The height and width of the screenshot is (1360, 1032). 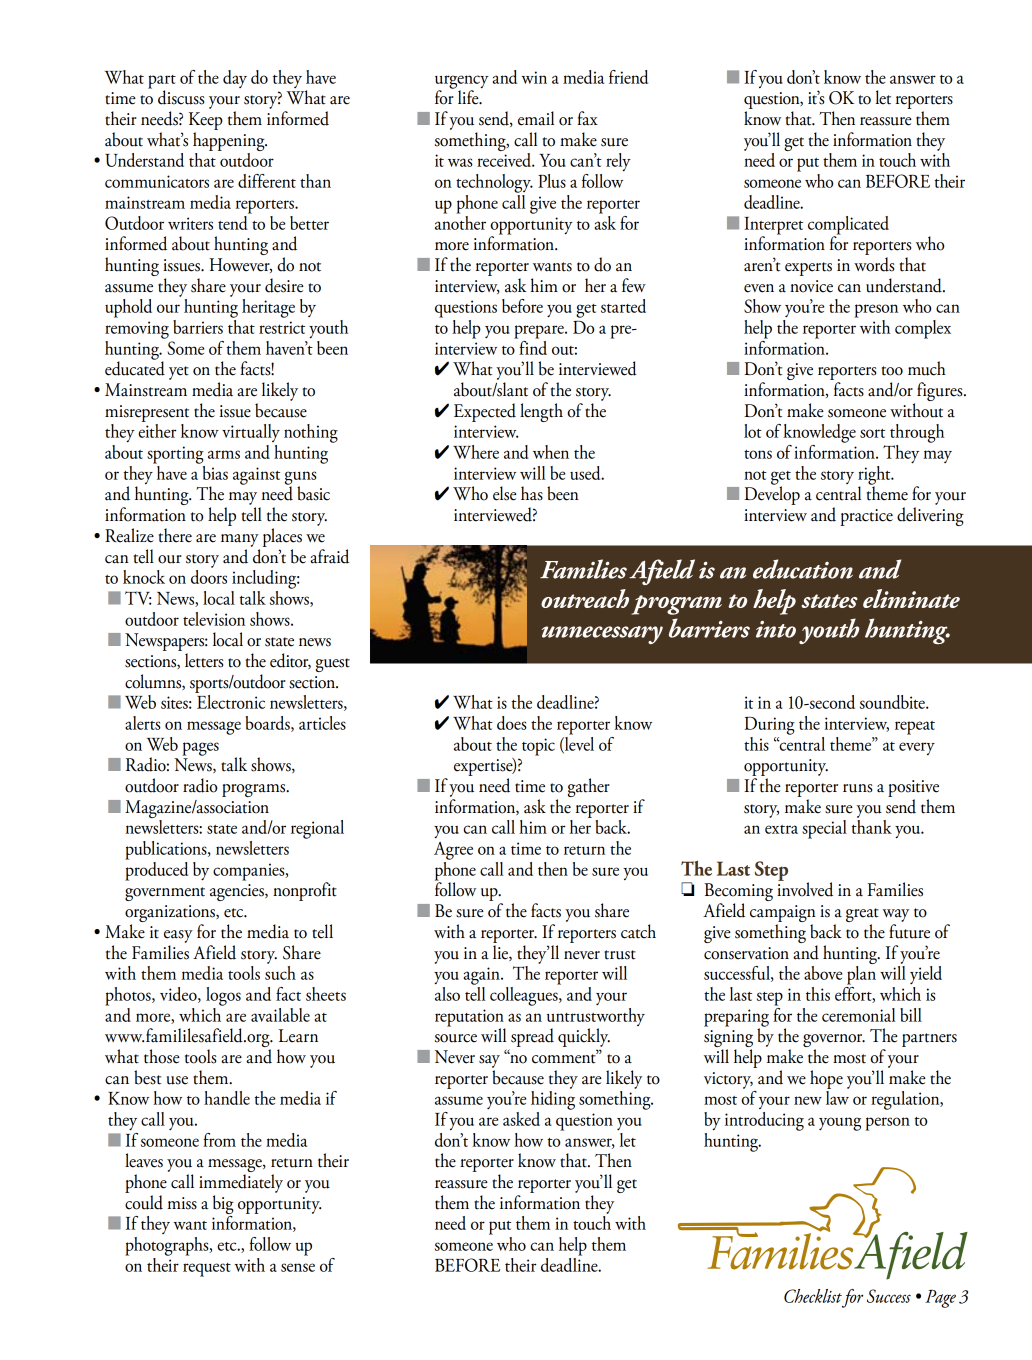 I want to click on complicated, so click(x=848, y=226).
